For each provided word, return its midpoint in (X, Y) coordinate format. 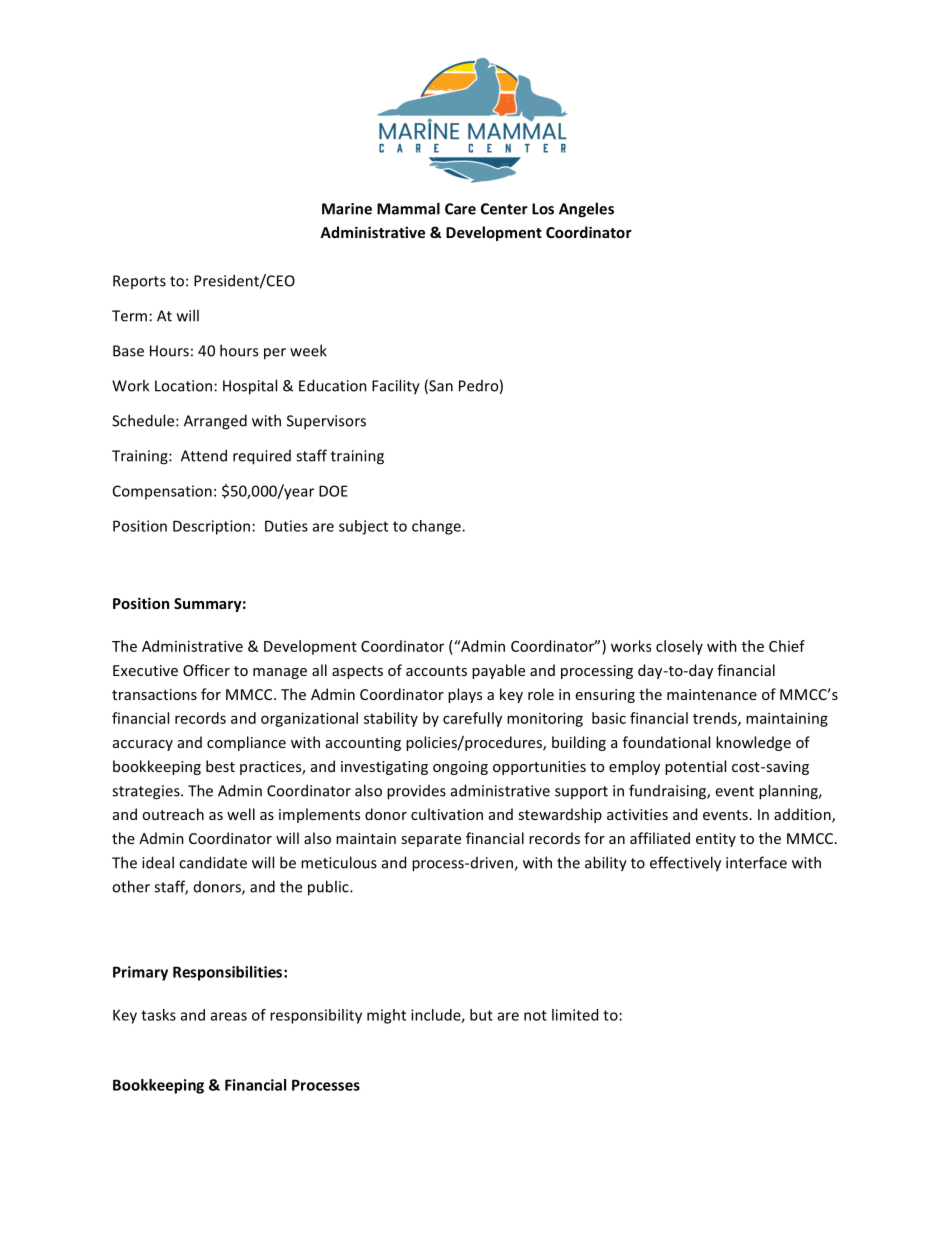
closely (679, 647)
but (481, 1015)
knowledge (753, 743)
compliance (246, 743)
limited (575, 1015)
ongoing (460, 768)
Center (504, 209)
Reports (139, 282)
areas (229, 1016)
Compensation (162, 492)
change (437, 527)
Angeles (586, 210)
